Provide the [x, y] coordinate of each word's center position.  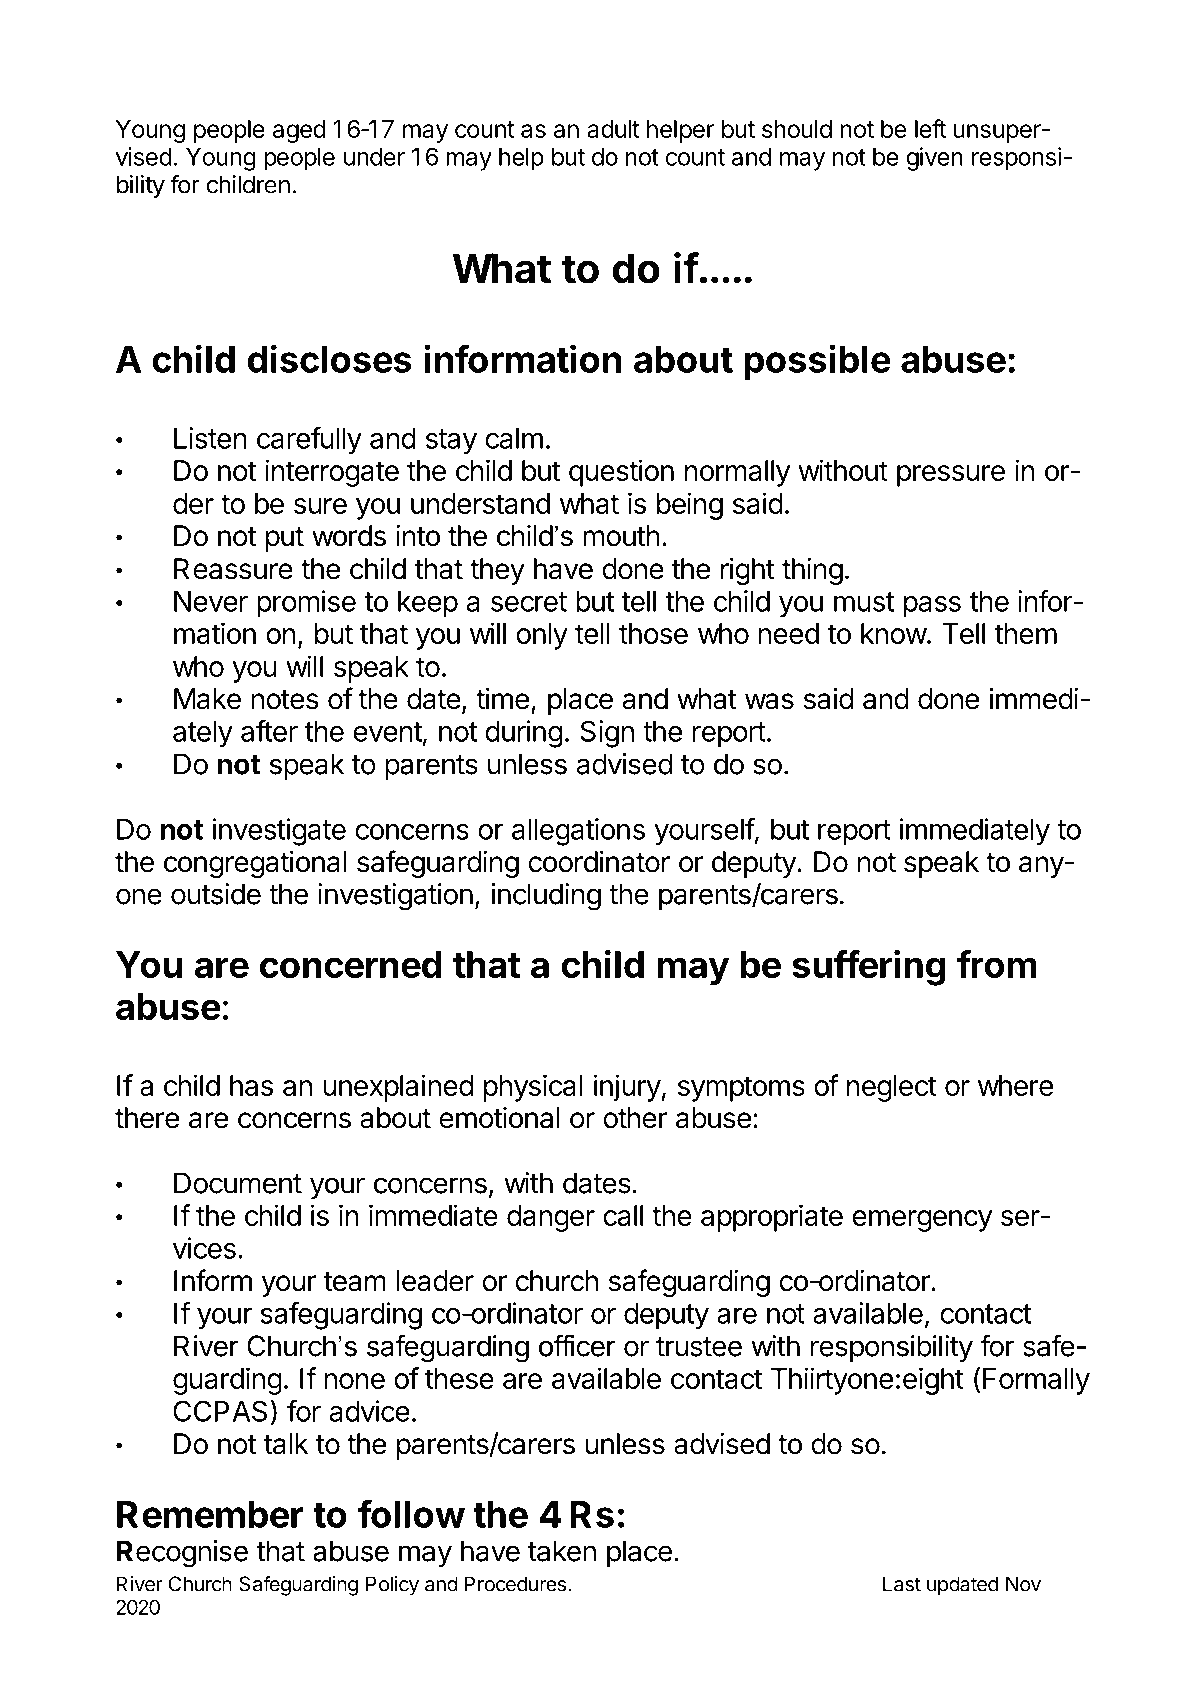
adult [613, 129]
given [934, 159]
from [997, 964]
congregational [255, 864]
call [623, 1215]
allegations [578, 832]
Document [238, 1183]
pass [932, 607]
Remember [210, 1514]
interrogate [332, 473]
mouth [621, 536]
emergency [922, 1221]
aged [299, 131]
